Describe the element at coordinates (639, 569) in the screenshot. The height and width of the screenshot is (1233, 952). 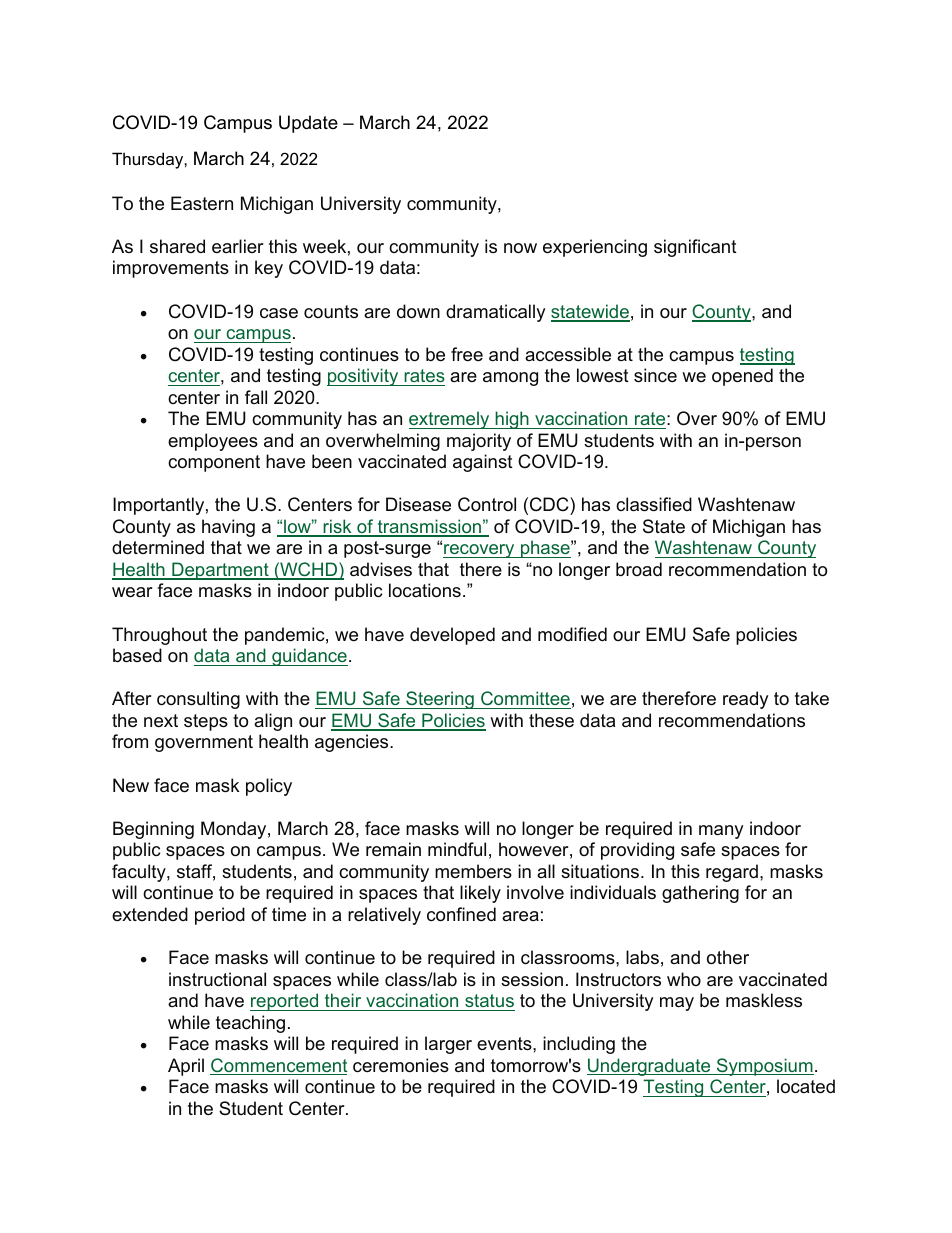
I see `broad` at that location.
